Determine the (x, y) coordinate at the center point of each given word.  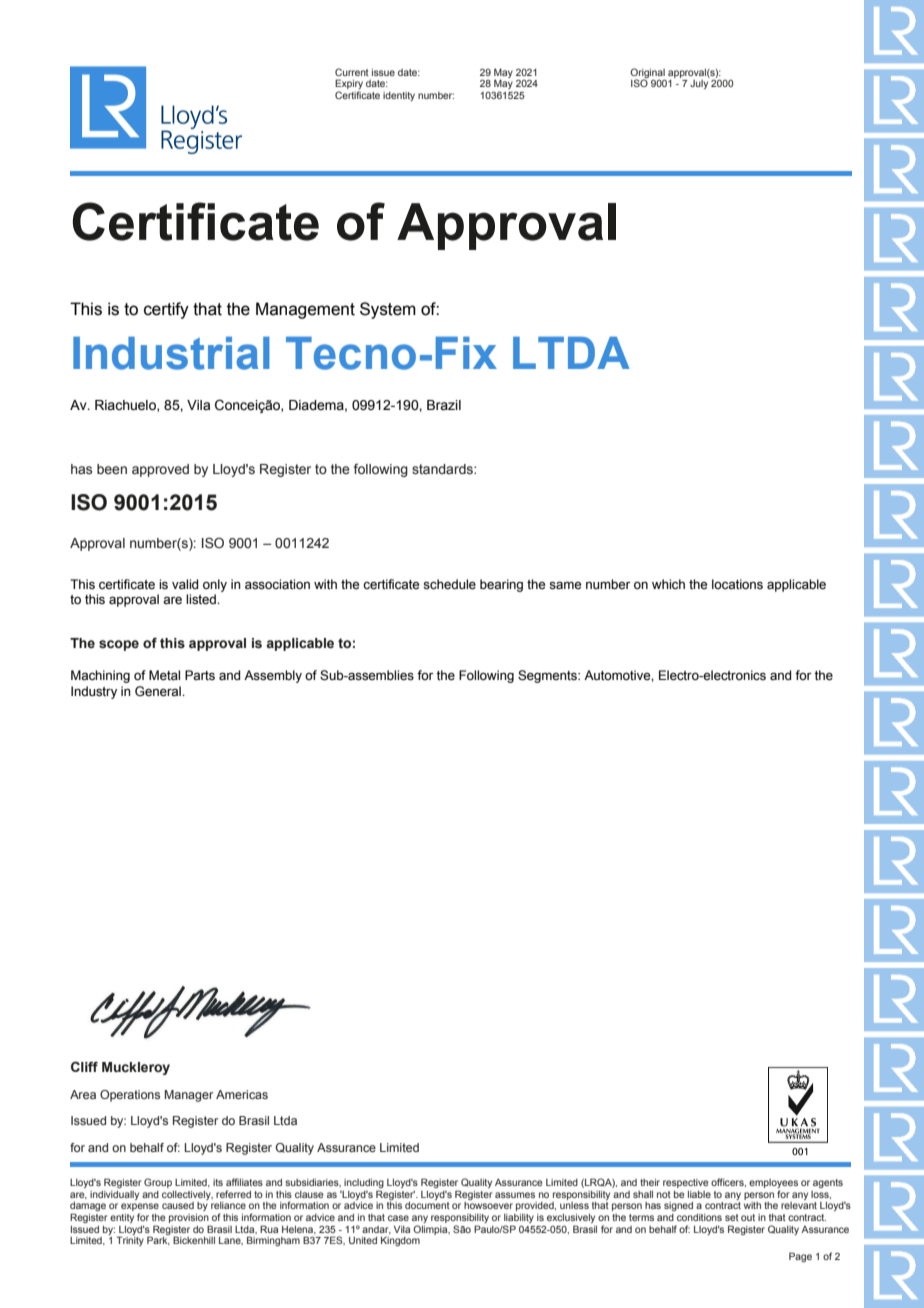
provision (189, 1218)
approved (160, 470)
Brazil (444, 405)
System (388, 310)
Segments (548, 676)
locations (737, 584)
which (668, 584)
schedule (449, 584)
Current (352, 72)
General (159, 691)
